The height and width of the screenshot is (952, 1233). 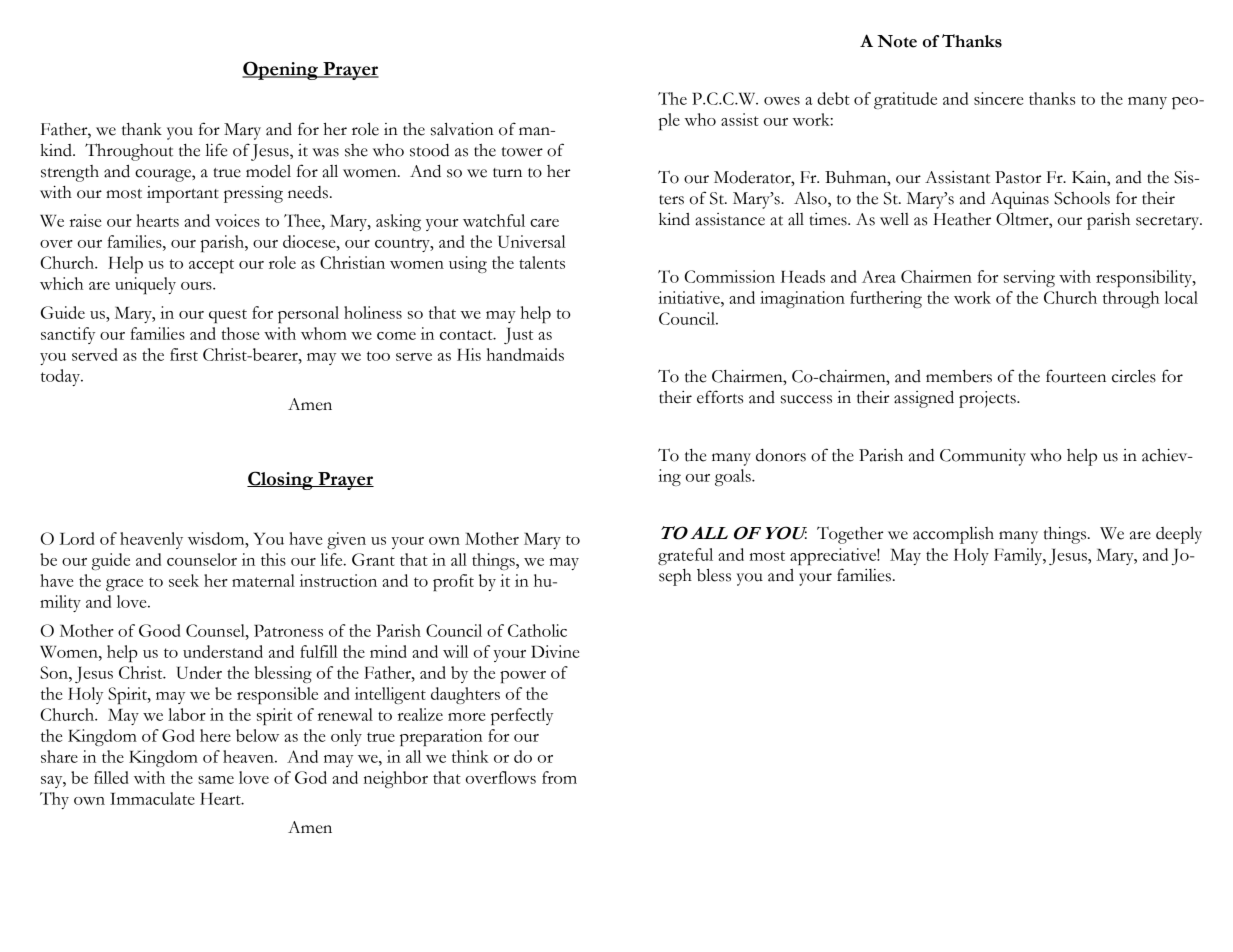 I want to click on owes, so click(x=782, y=101).
